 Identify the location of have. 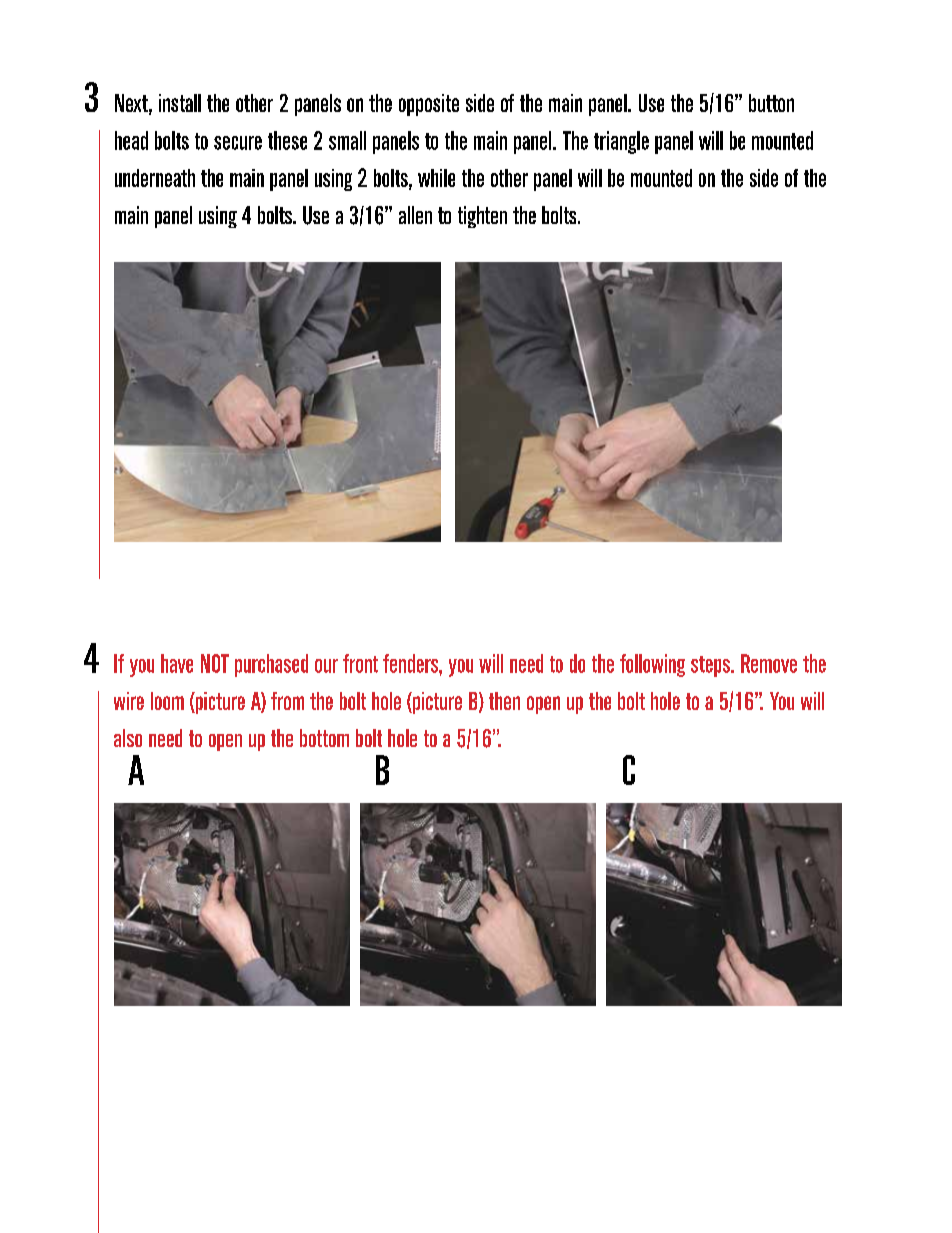
(177, 663).
